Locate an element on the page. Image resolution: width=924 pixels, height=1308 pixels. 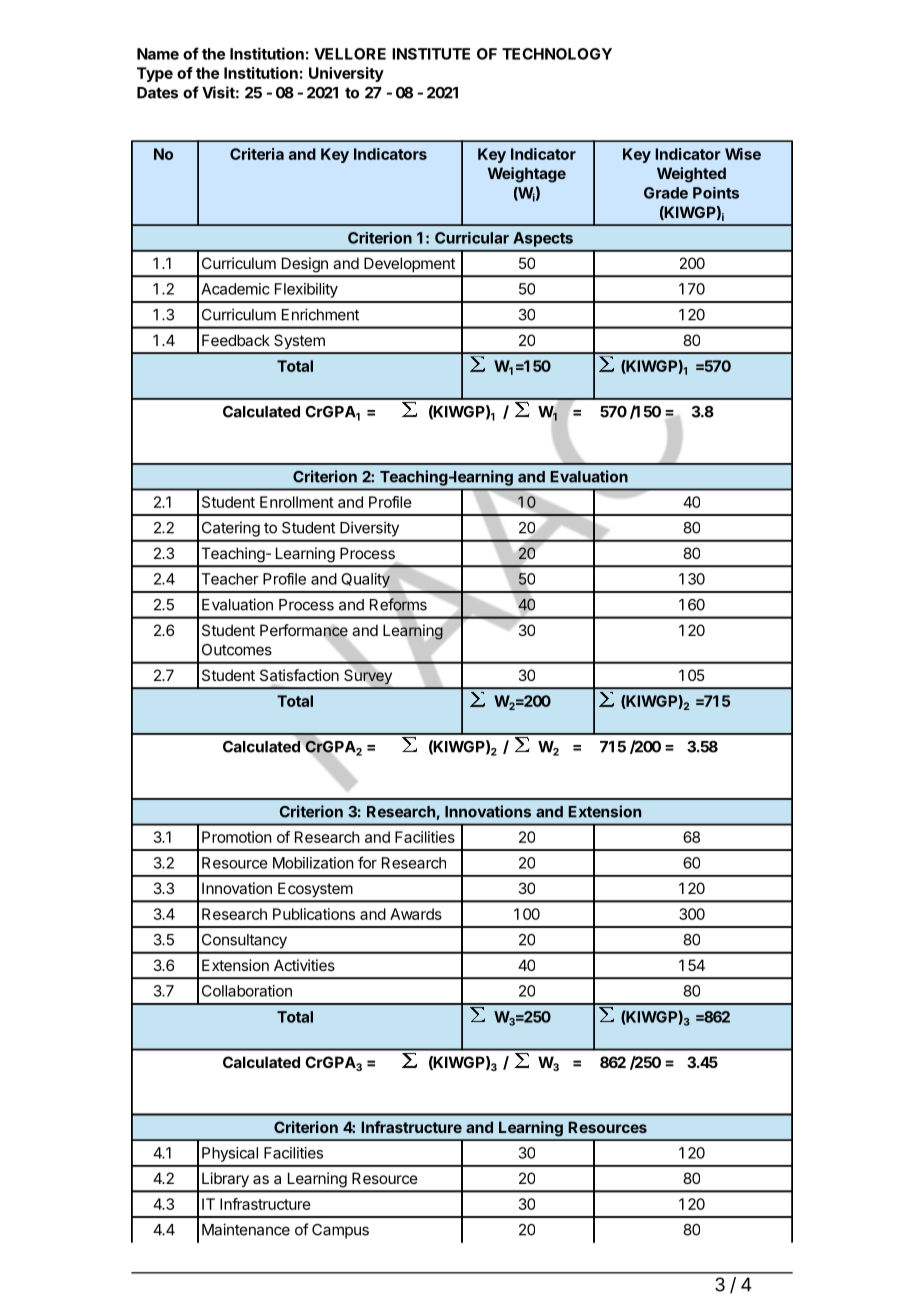
INSTITUTE is located at coordinates (431, 54).
